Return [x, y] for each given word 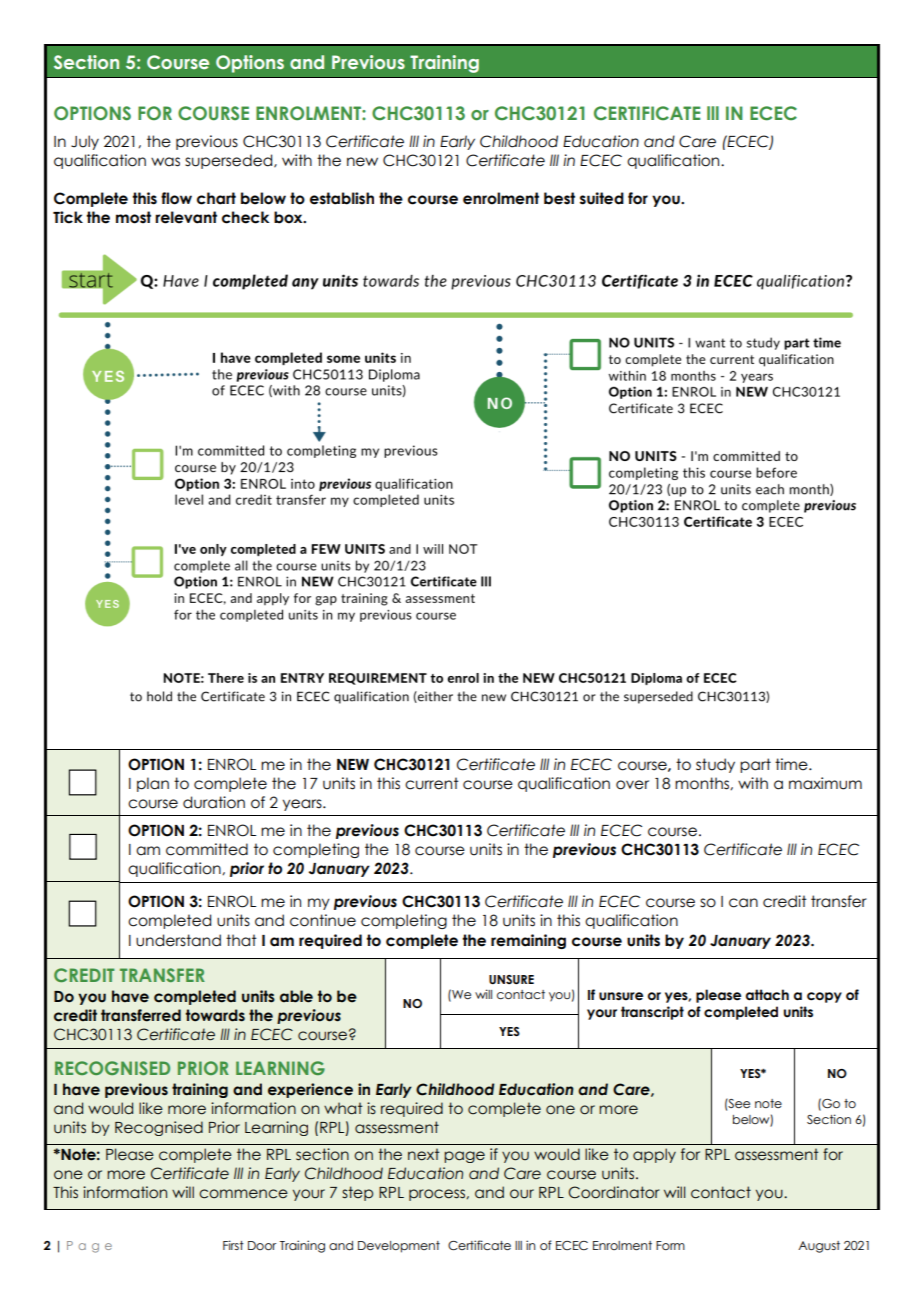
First [233, 1245]
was [165, 162]
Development [399, 1247]
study [715, 765]
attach [767, 995]
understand [178, 940]
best [559, 198]
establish [342, 198]
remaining [528, 941]
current [432, 783]
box [289, 217]
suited [602, 198]
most [133, 217]
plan [153, 784]
